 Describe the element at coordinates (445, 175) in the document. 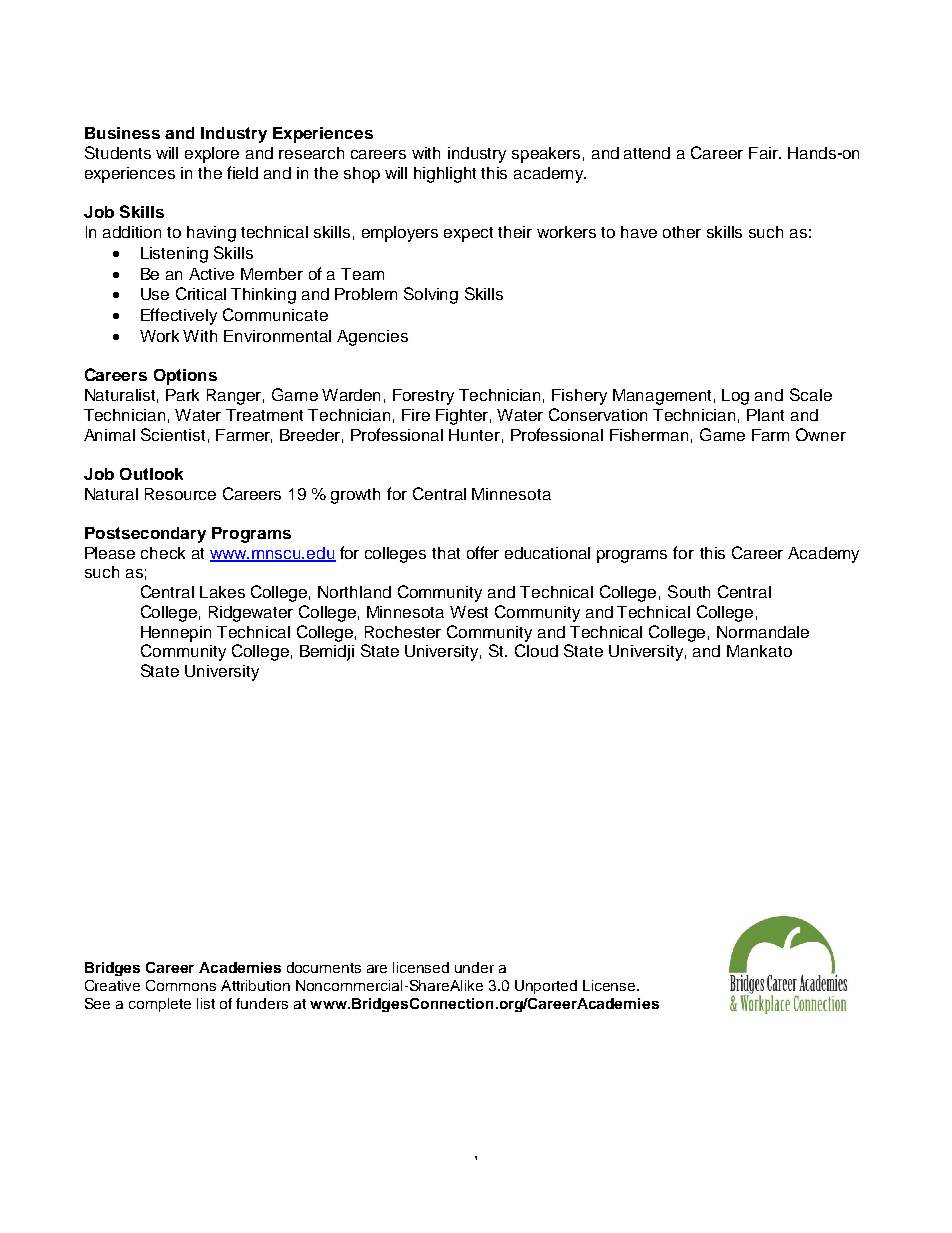

I see `highlight` at that location.
